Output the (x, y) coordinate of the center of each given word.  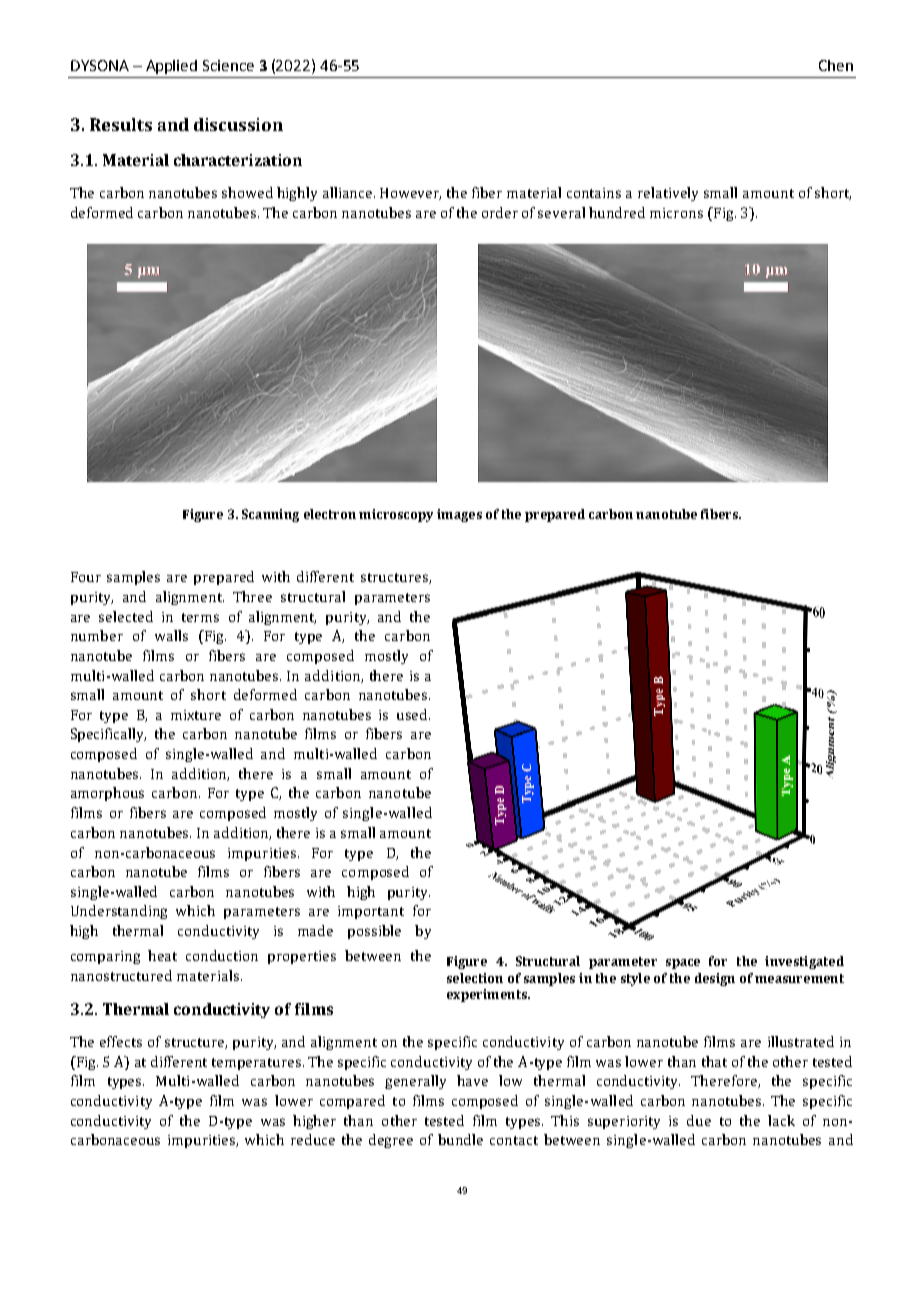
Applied (171, 67)
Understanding (119, 912)
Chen (836, 65)
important (371, 912)
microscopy (396, 515)
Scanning (270, 515)
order (500, 212)
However (410, 194)
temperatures (258, 1064)
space (683, 964)
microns (676, 213)
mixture (196, 715)
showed (247, 192)
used (413, 714)
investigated (804, 962)
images (459, 515)
